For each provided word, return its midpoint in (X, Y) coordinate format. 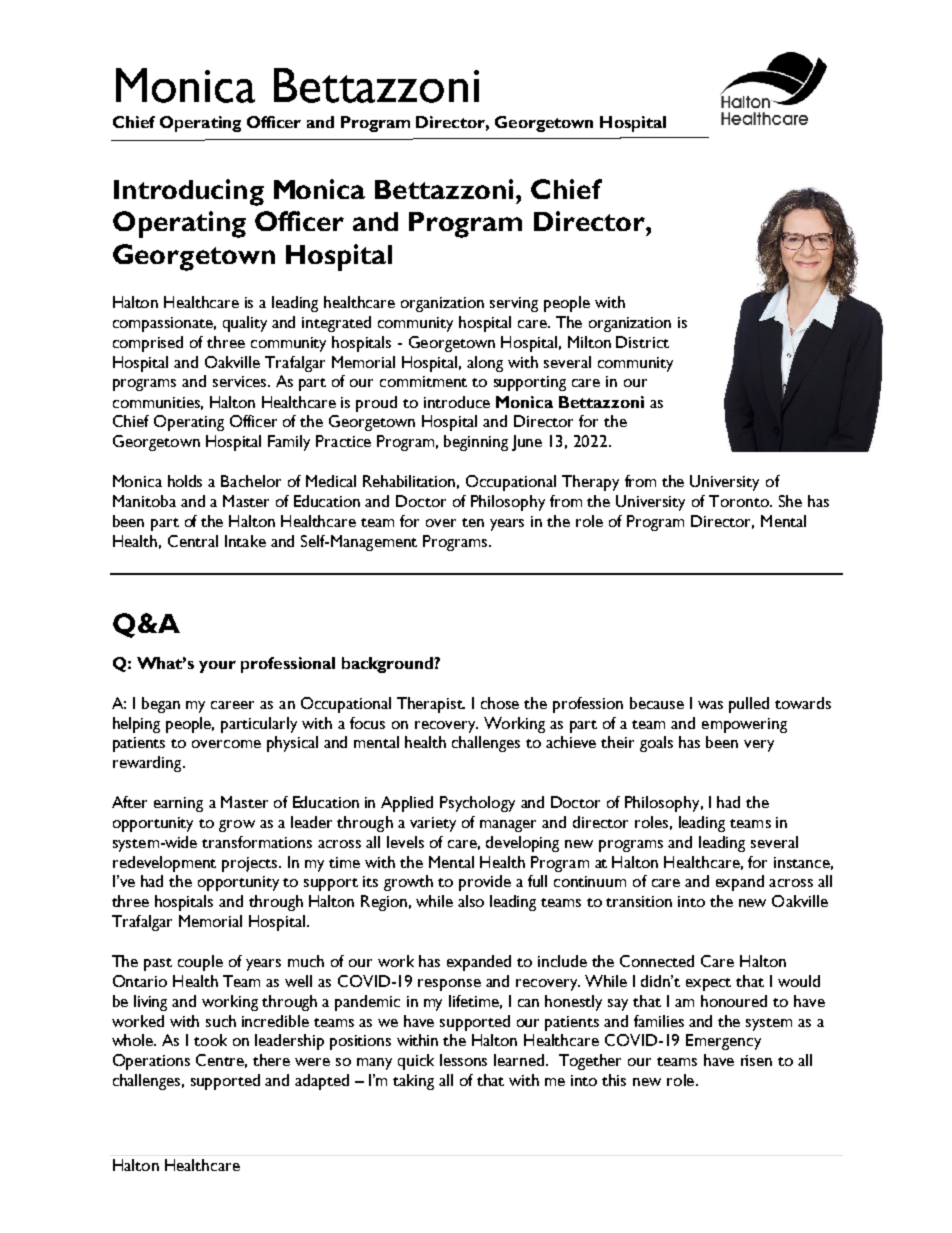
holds (185, 481)
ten (473, 522)
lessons (463, 1060)
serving (514, 304)
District (642, 342)
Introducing (189, 192)
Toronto (740, 501)
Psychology (477, 804)
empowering (744, 725)
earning (178, 804)
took (210, 1040)
